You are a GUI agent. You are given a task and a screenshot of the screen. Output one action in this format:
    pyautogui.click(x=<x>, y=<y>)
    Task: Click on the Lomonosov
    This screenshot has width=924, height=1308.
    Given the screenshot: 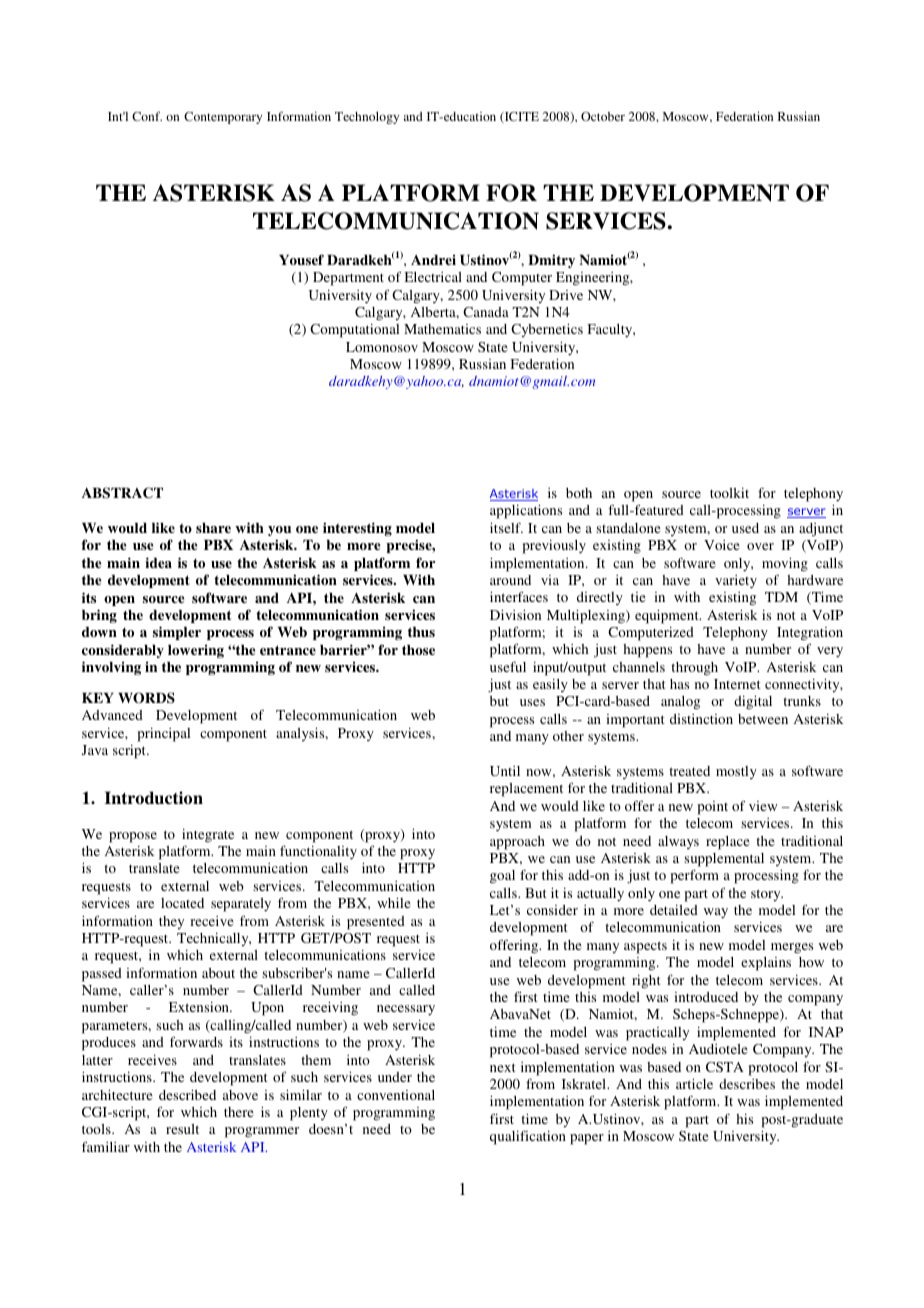 What is the action you would take?
    pyautogui.click(x=382, y=347)
